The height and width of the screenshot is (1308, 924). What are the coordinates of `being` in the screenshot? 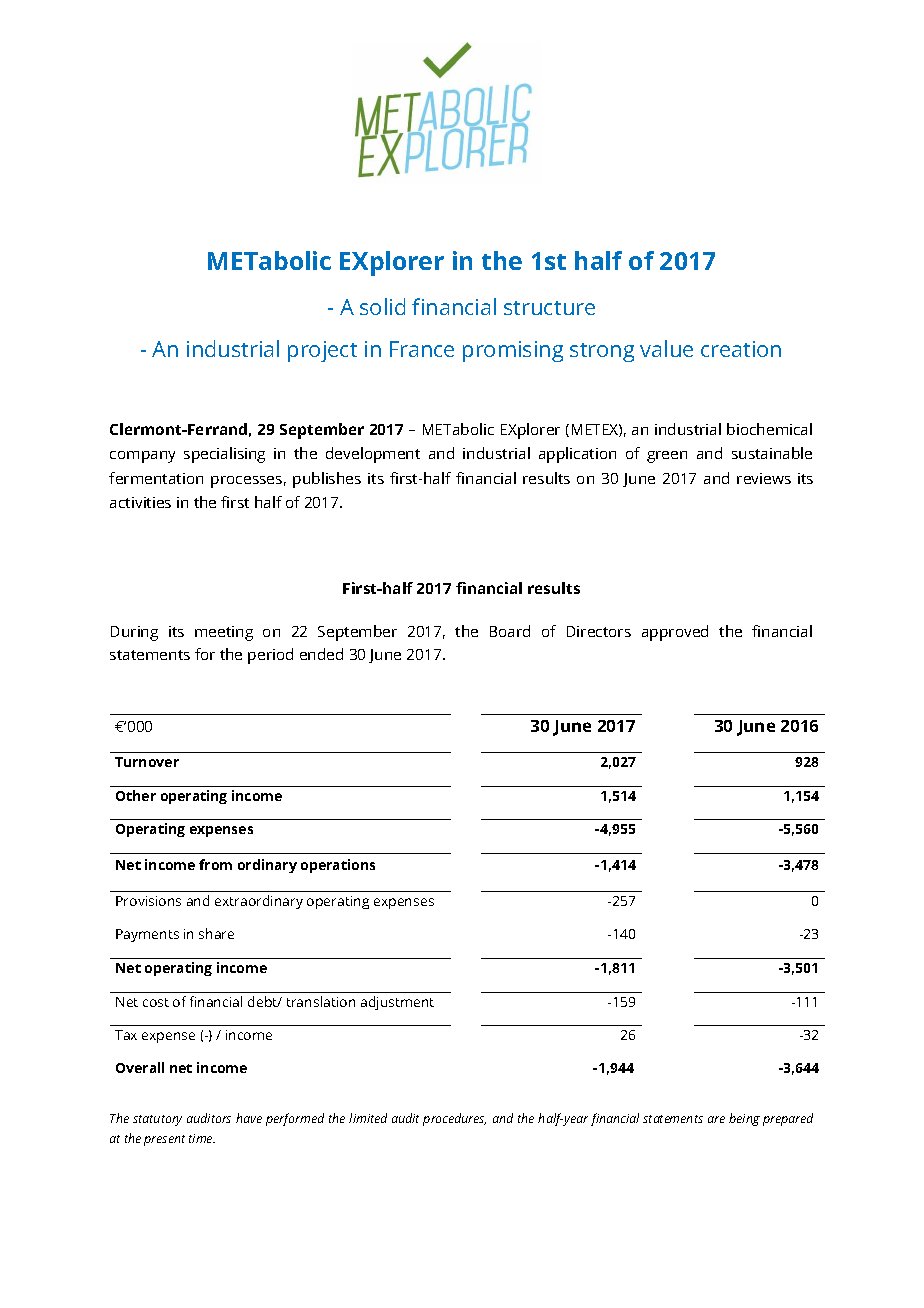 It's located at (744, 1119).
